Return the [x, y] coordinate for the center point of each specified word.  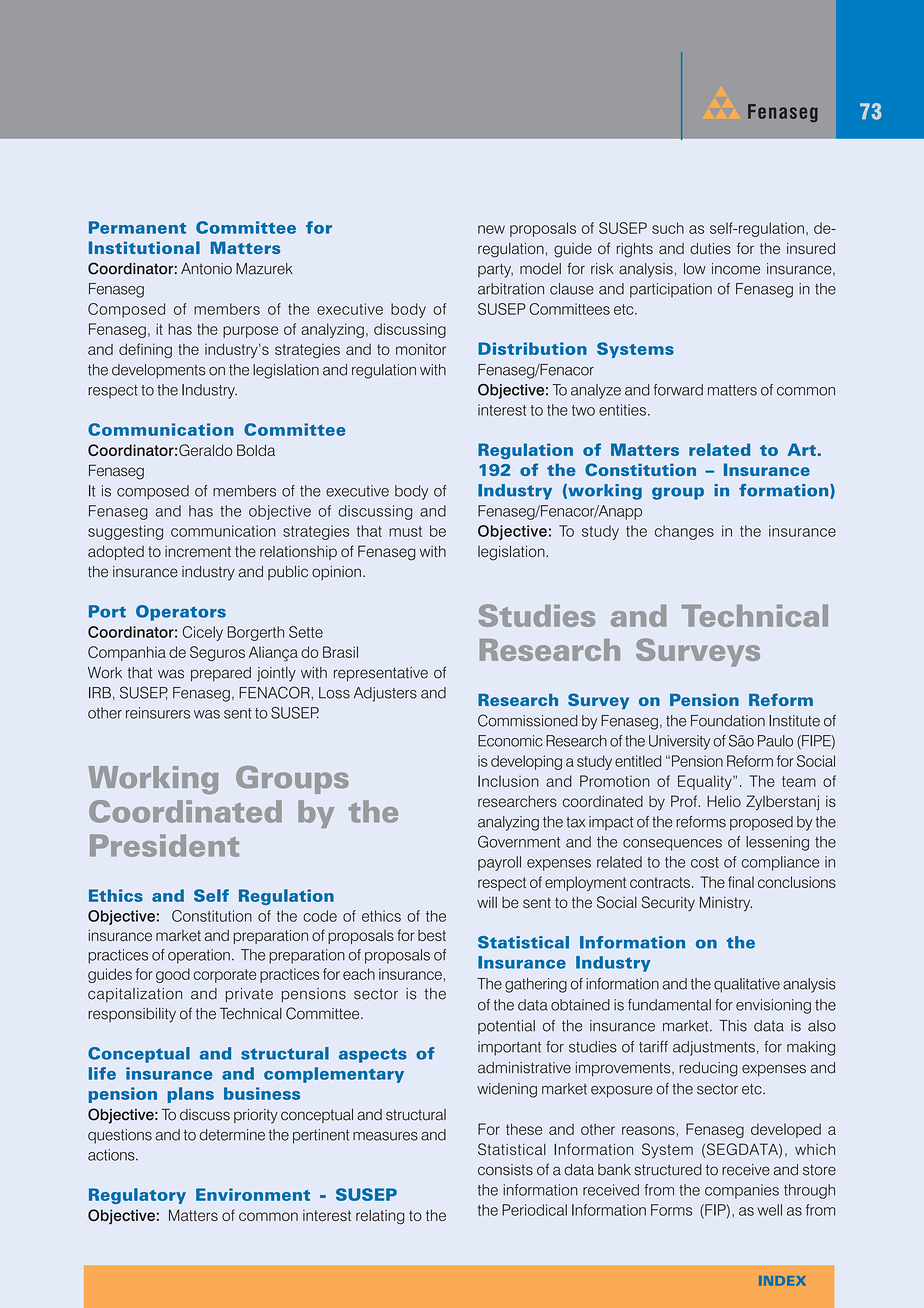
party [495, 270]
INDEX [782, 1281]
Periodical [534, 1210]
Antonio [206, 269]
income [736, 269]
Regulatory [137, 1196]
